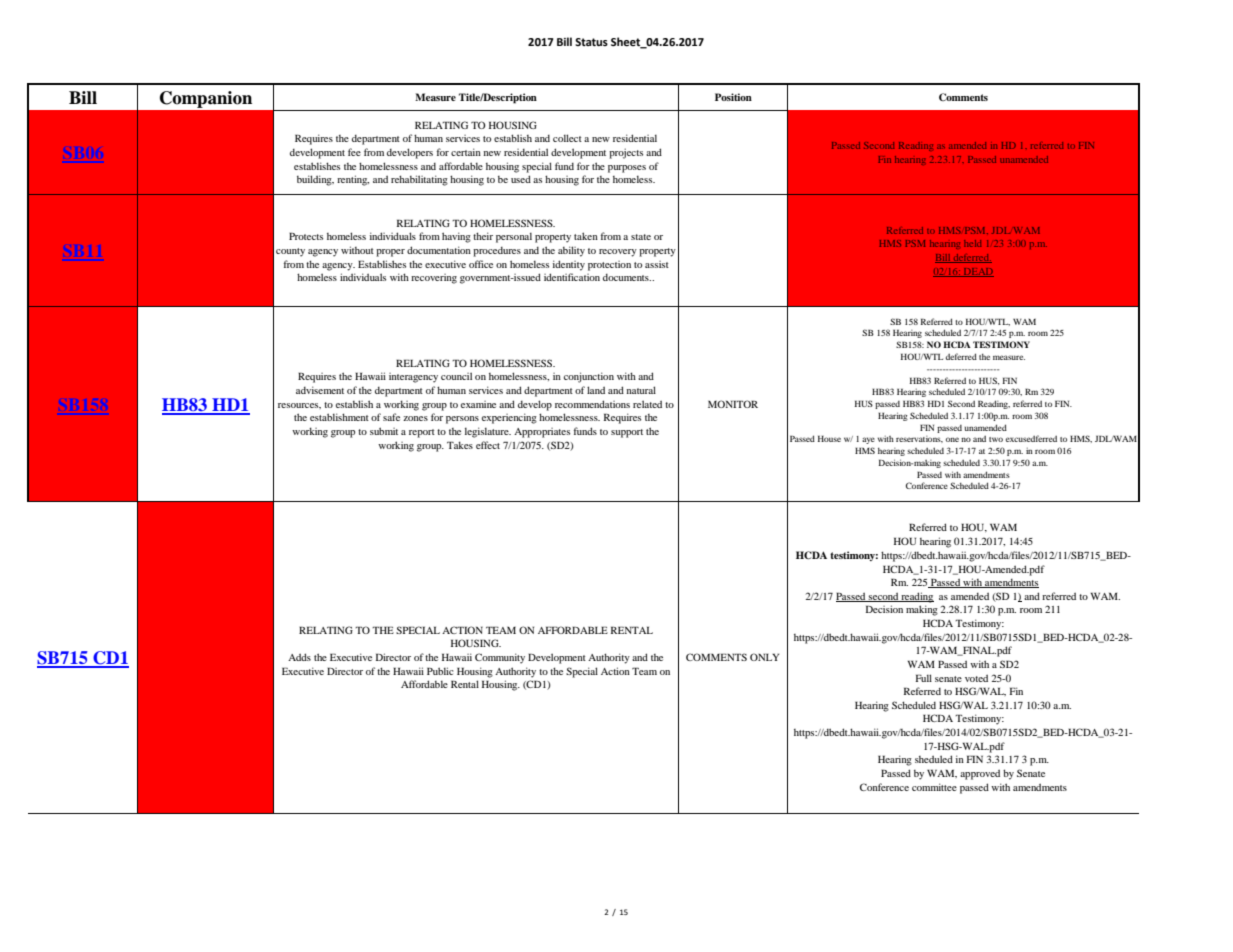  I want to click on Adds, so click(299, 657).
